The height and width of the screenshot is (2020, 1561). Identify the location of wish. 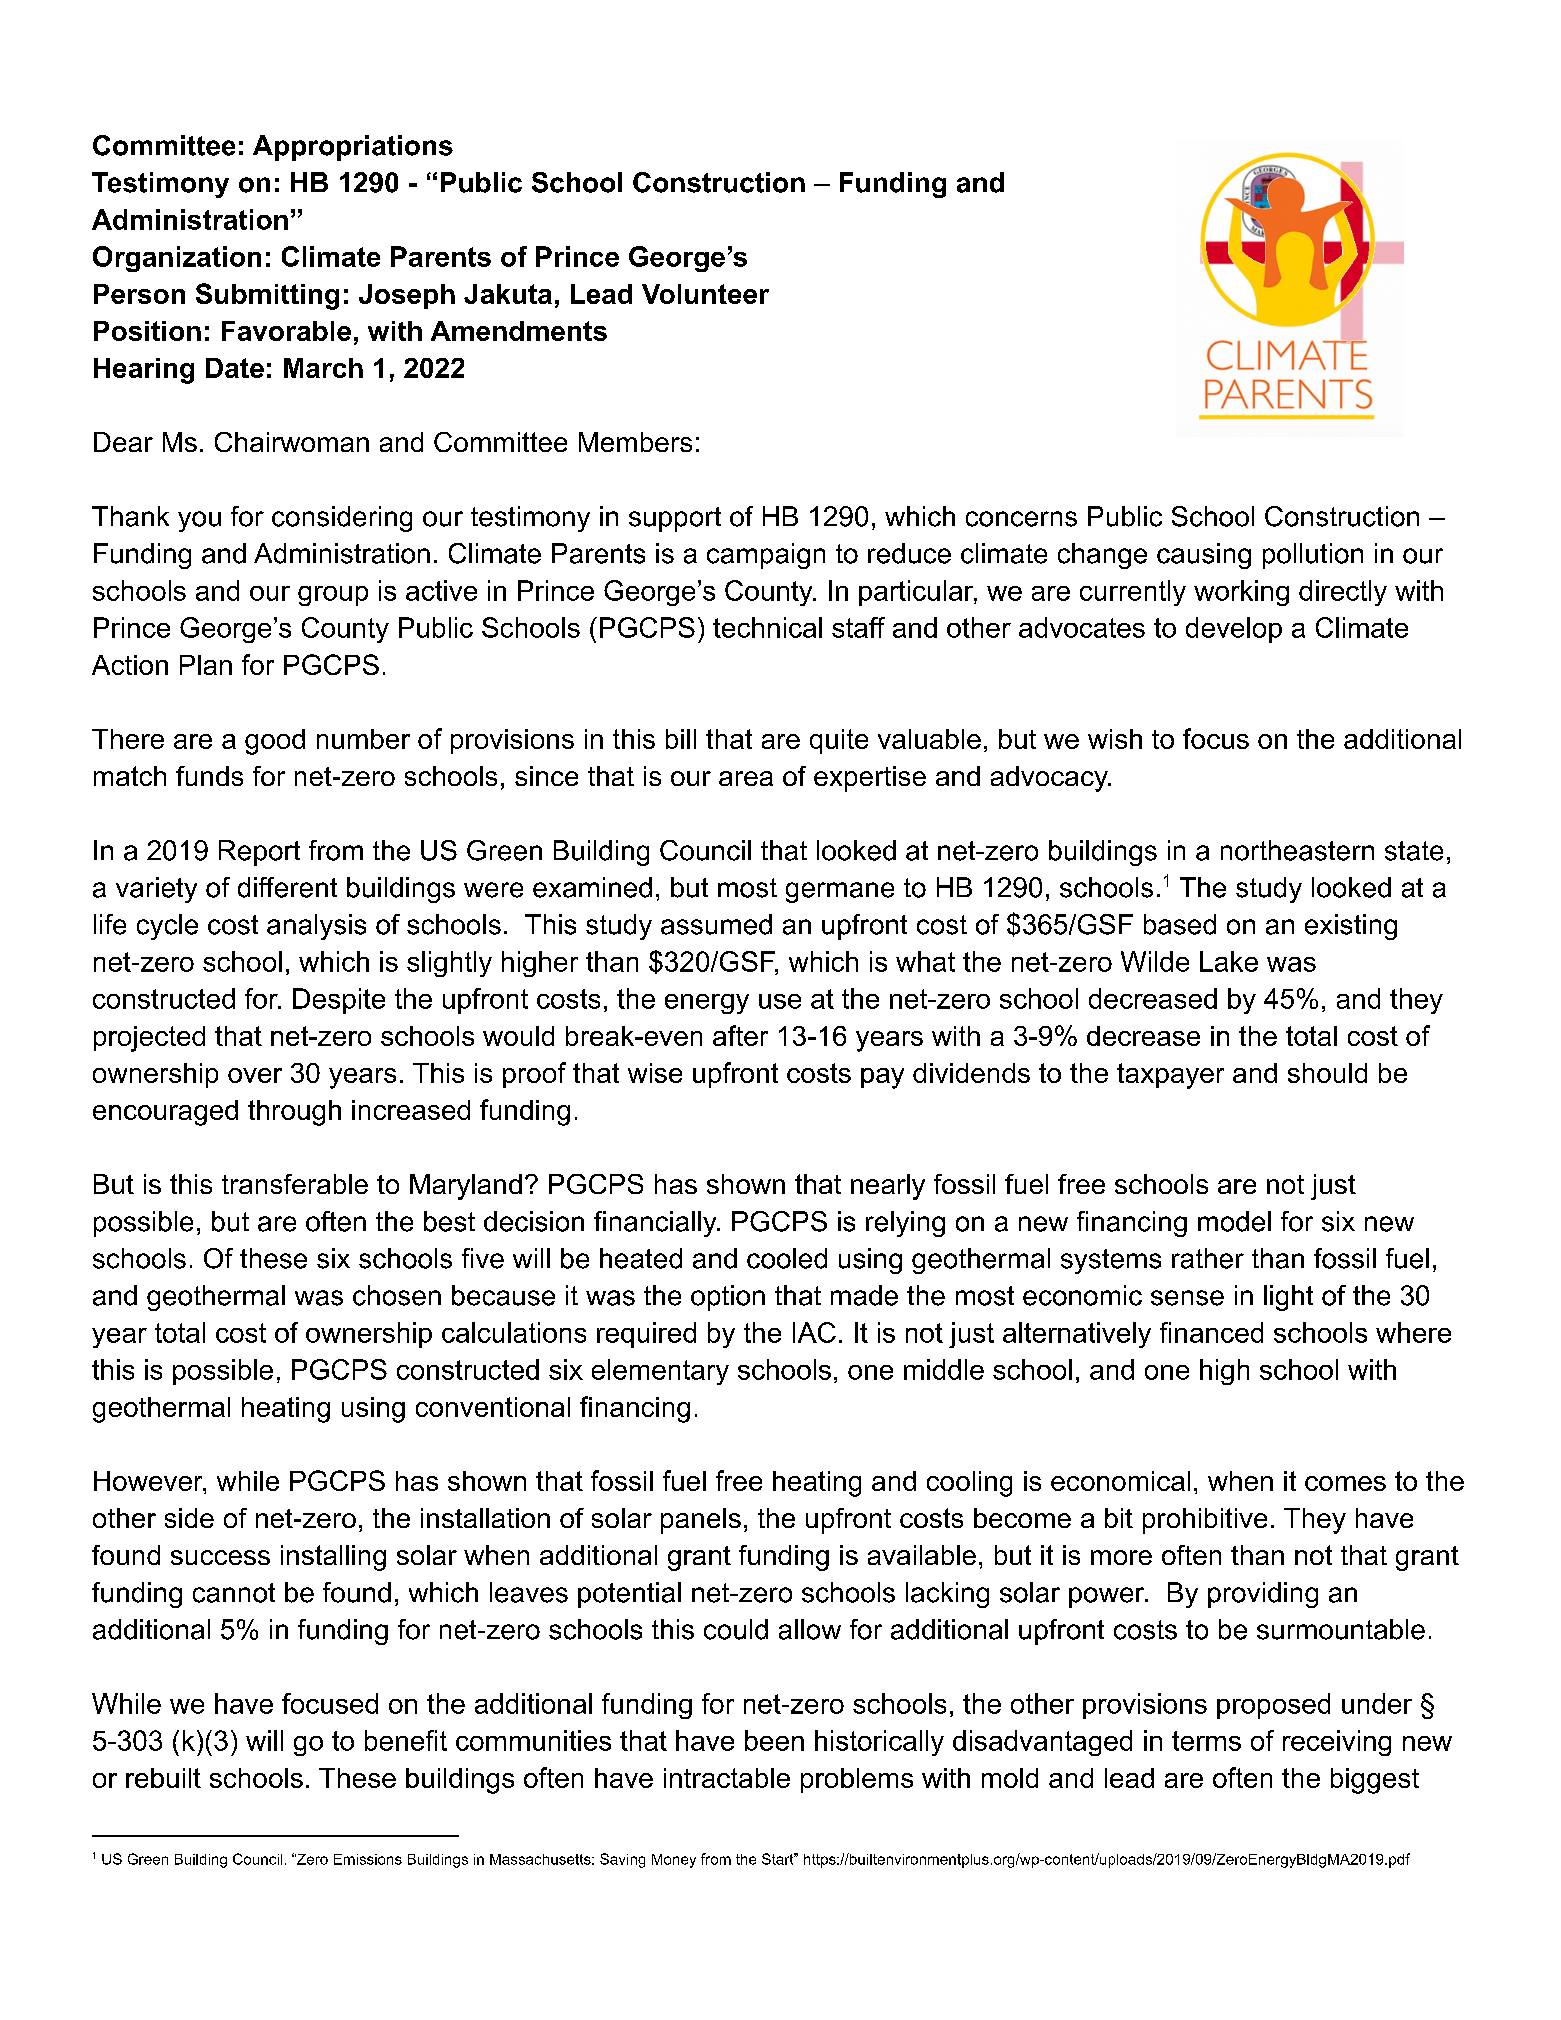
(1115, 739).
